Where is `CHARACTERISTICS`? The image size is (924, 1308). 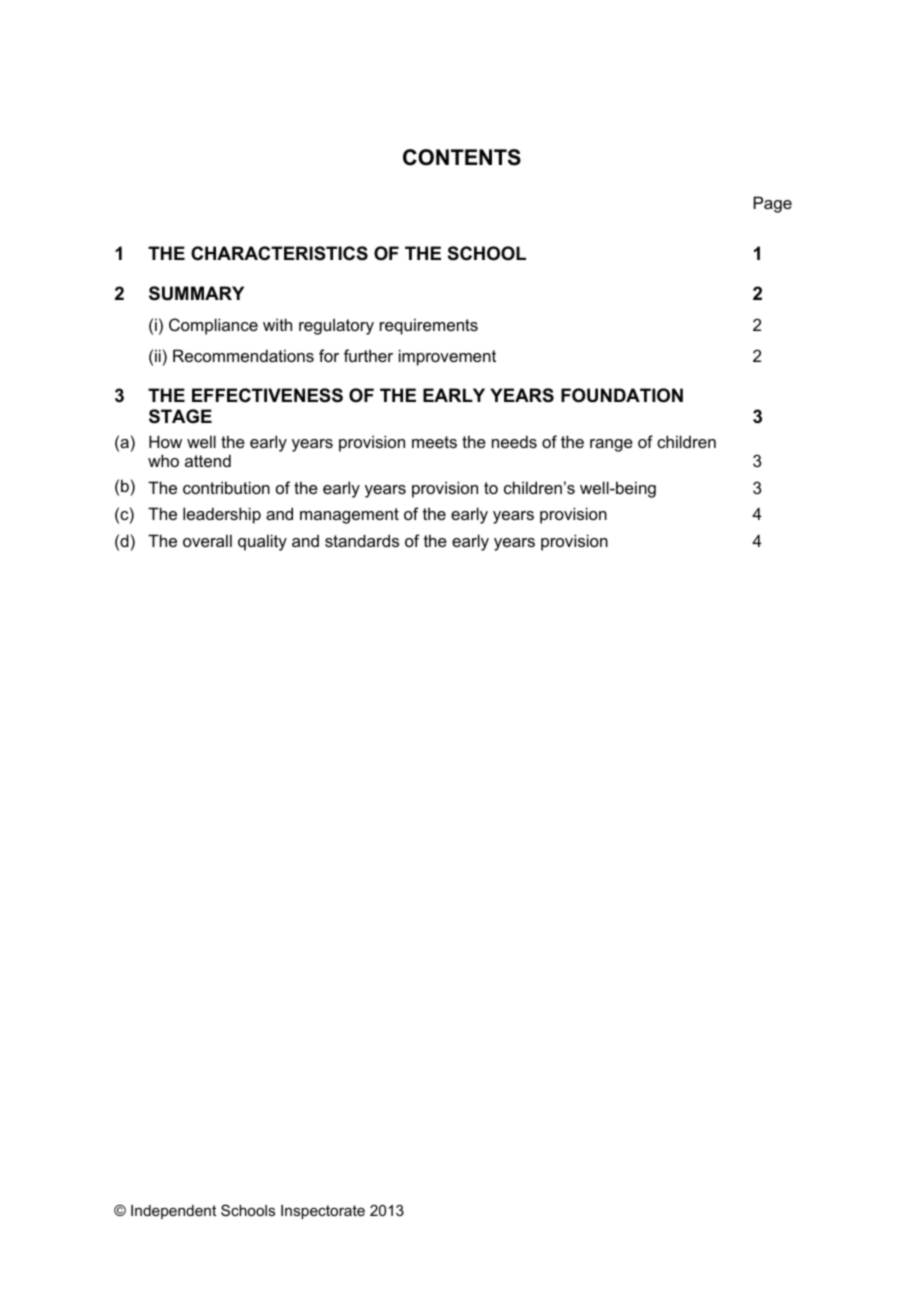 CHARACTERISTICS is located at coordinates (279, 253).
